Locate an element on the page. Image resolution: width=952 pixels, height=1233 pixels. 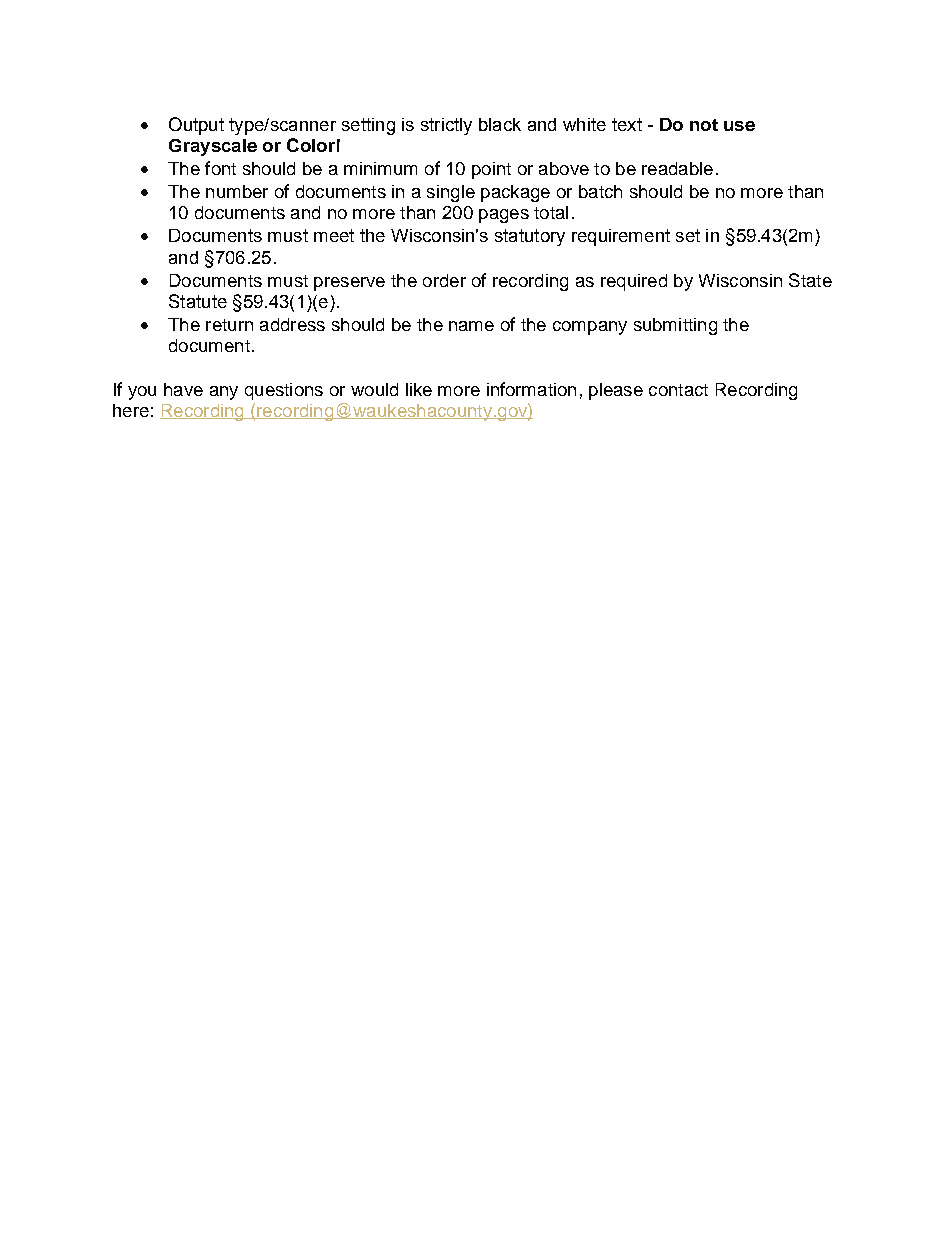
strictly is located at coordinates (446, 126).
